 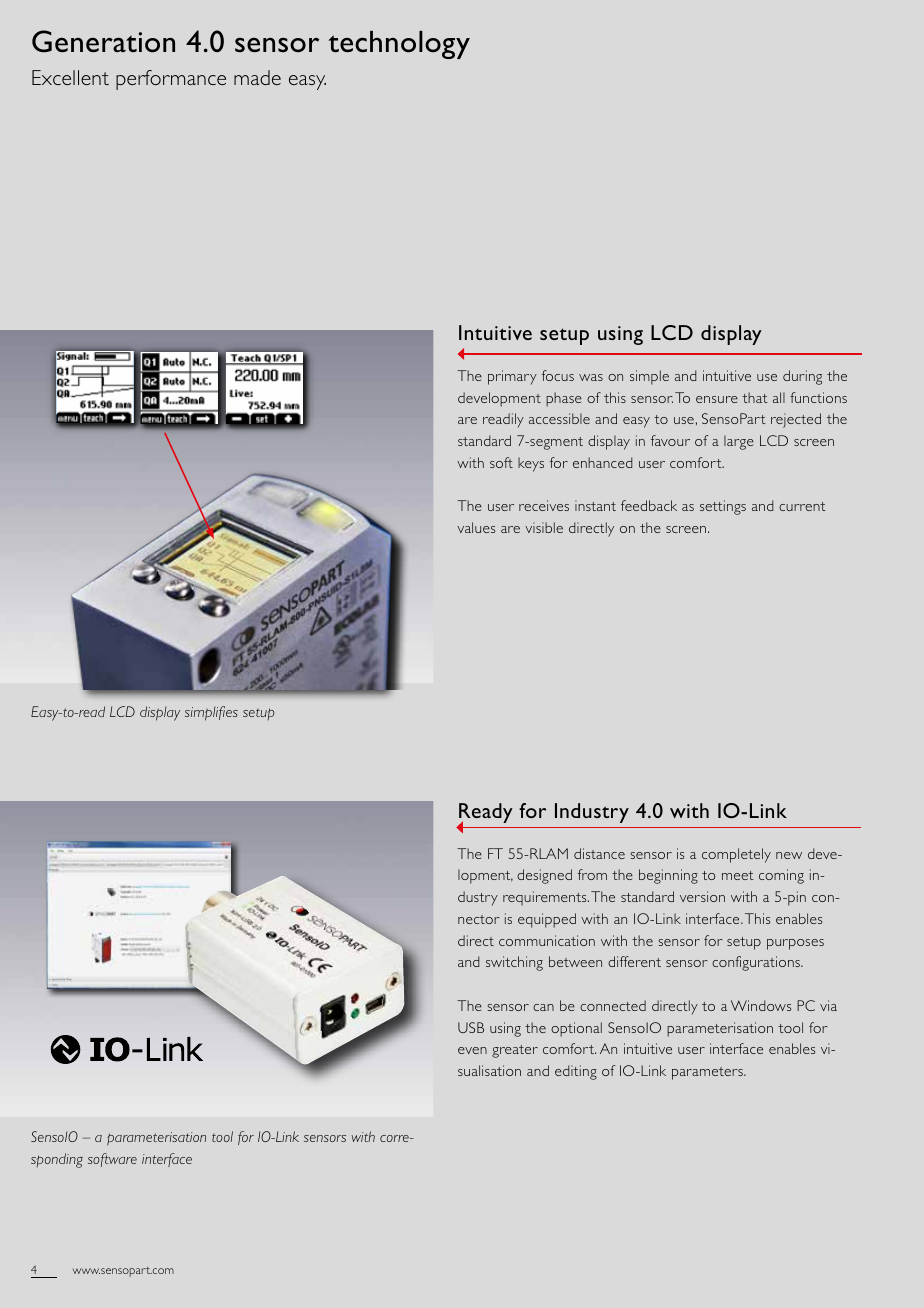 I want to click on simplifies, so click(x=211, y=713).
